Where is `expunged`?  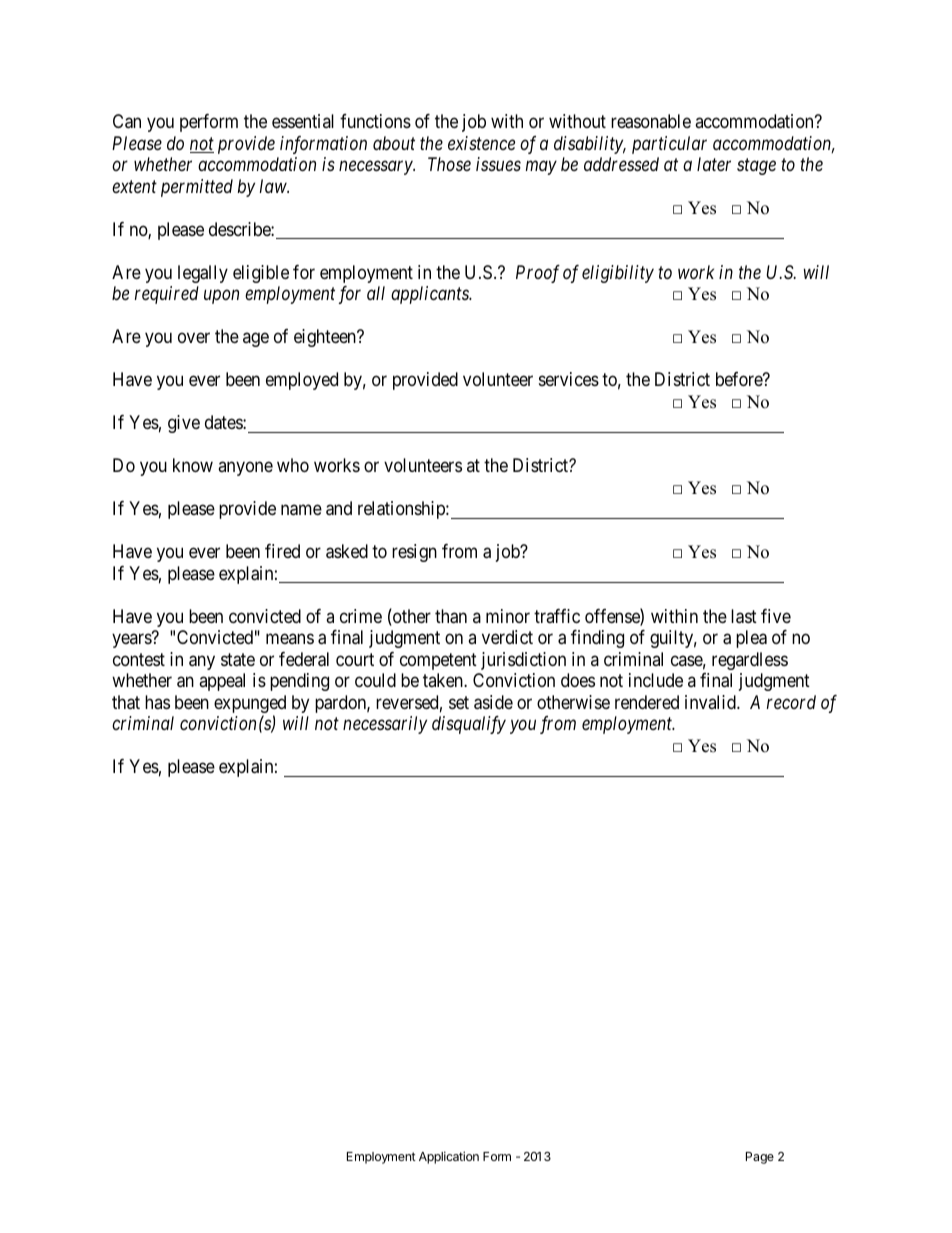 expunged is located at coordinates (250, 705).
